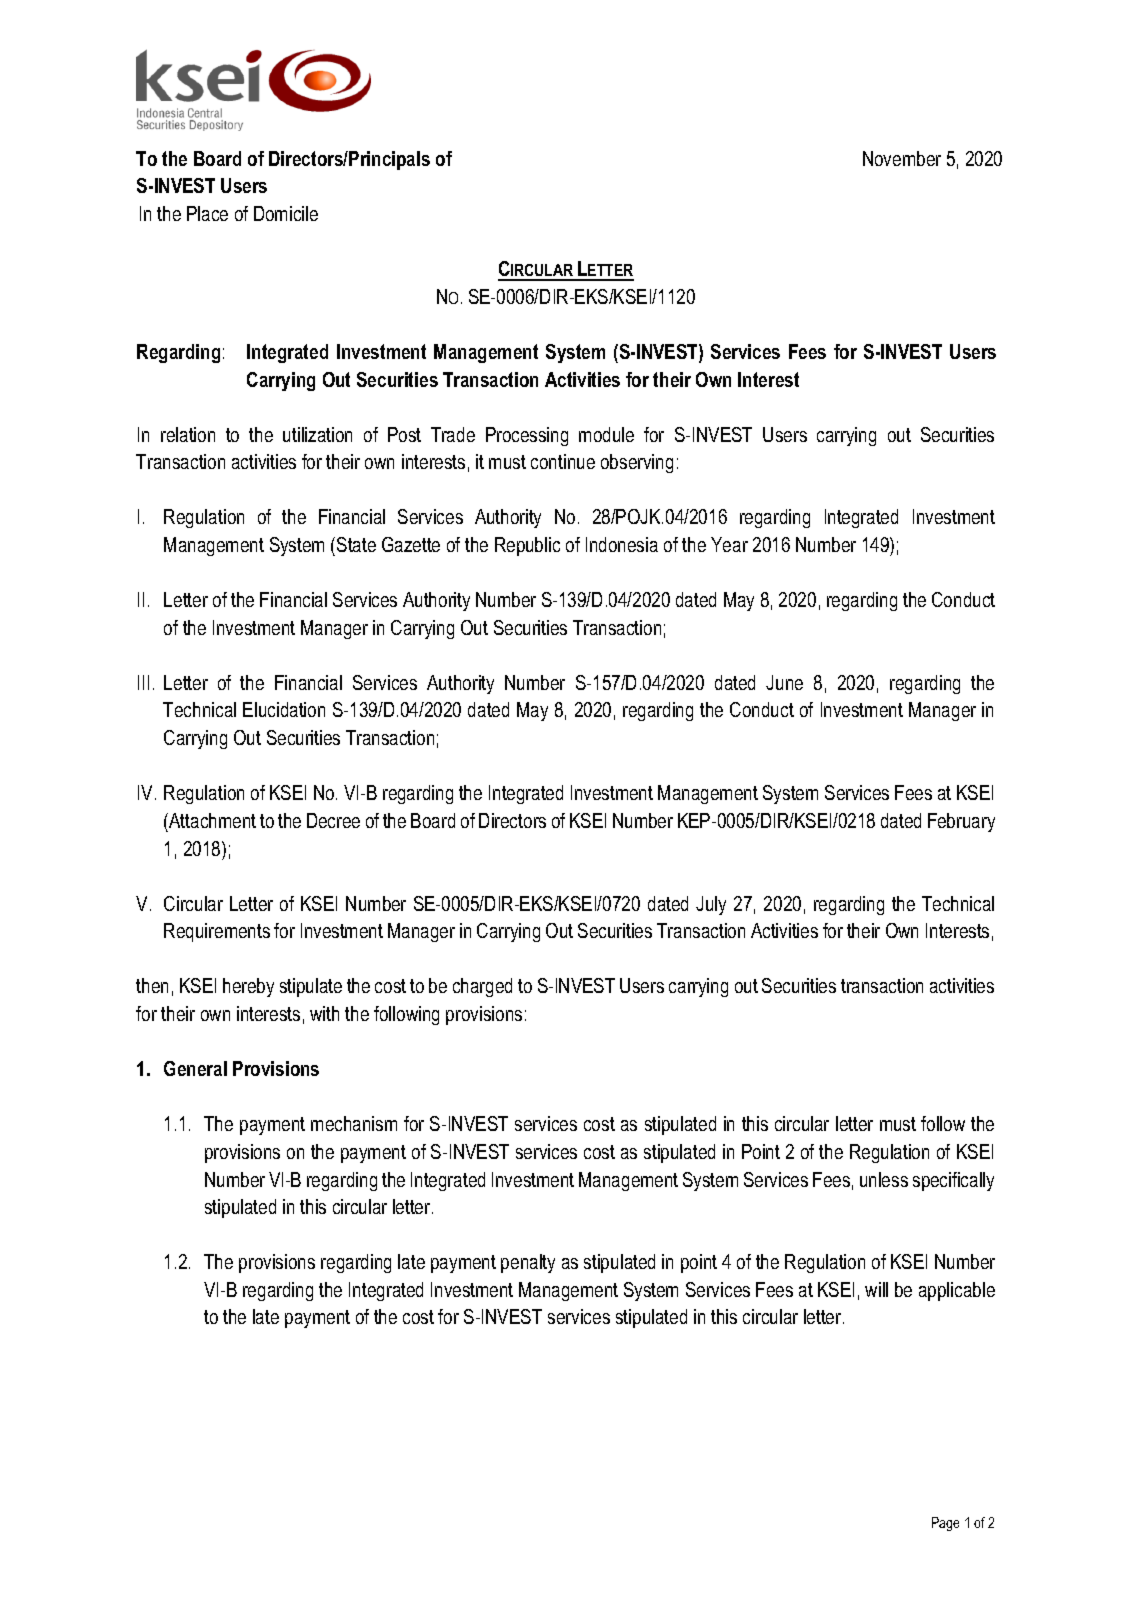 The height and width of the screenshot is (1600, 1132). Describe the element at coordinates (945, 1524) in the screenshot. I see `Page` at that location.
